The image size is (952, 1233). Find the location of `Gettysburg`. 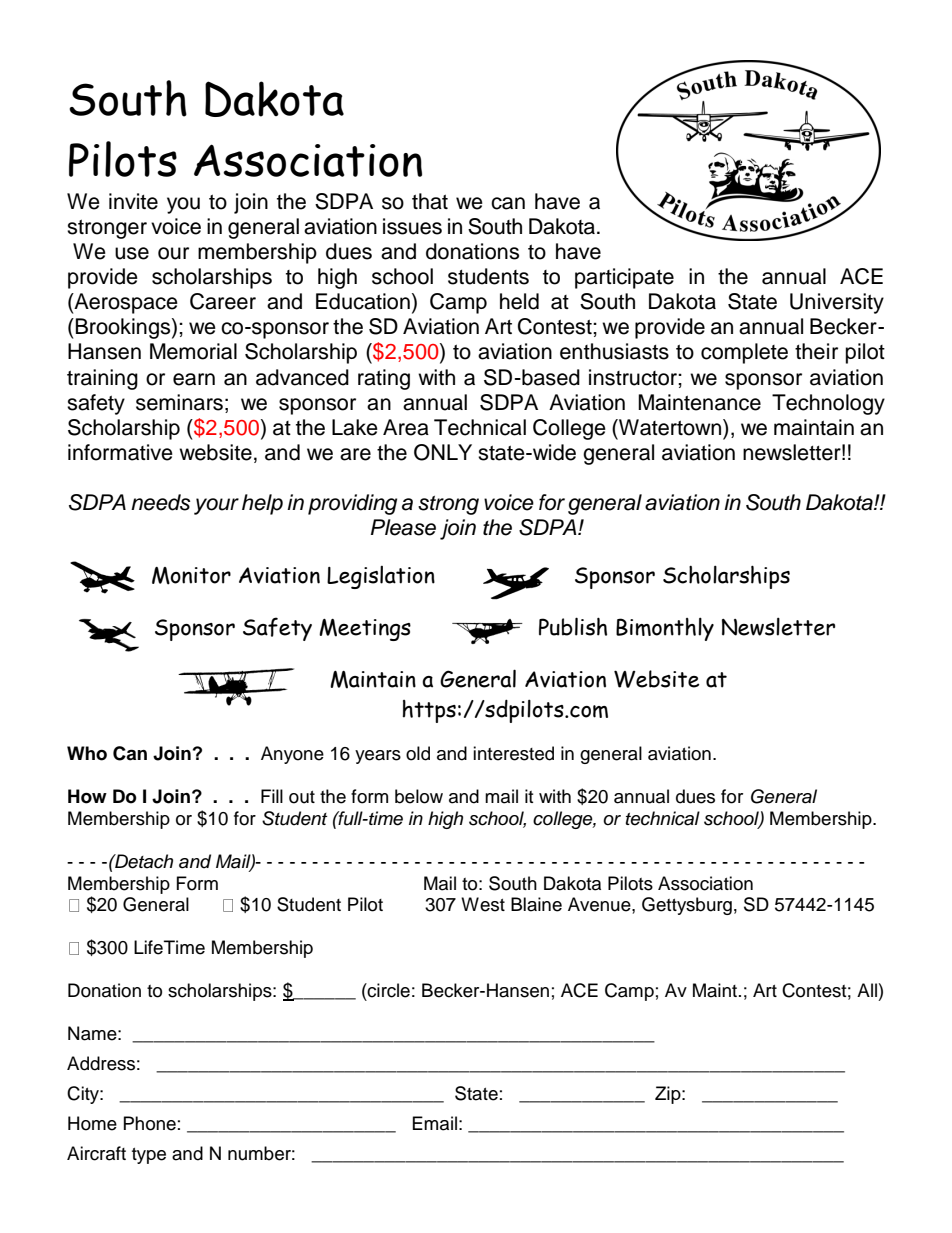

Gettysburg is located at coordinates (687, 906).
